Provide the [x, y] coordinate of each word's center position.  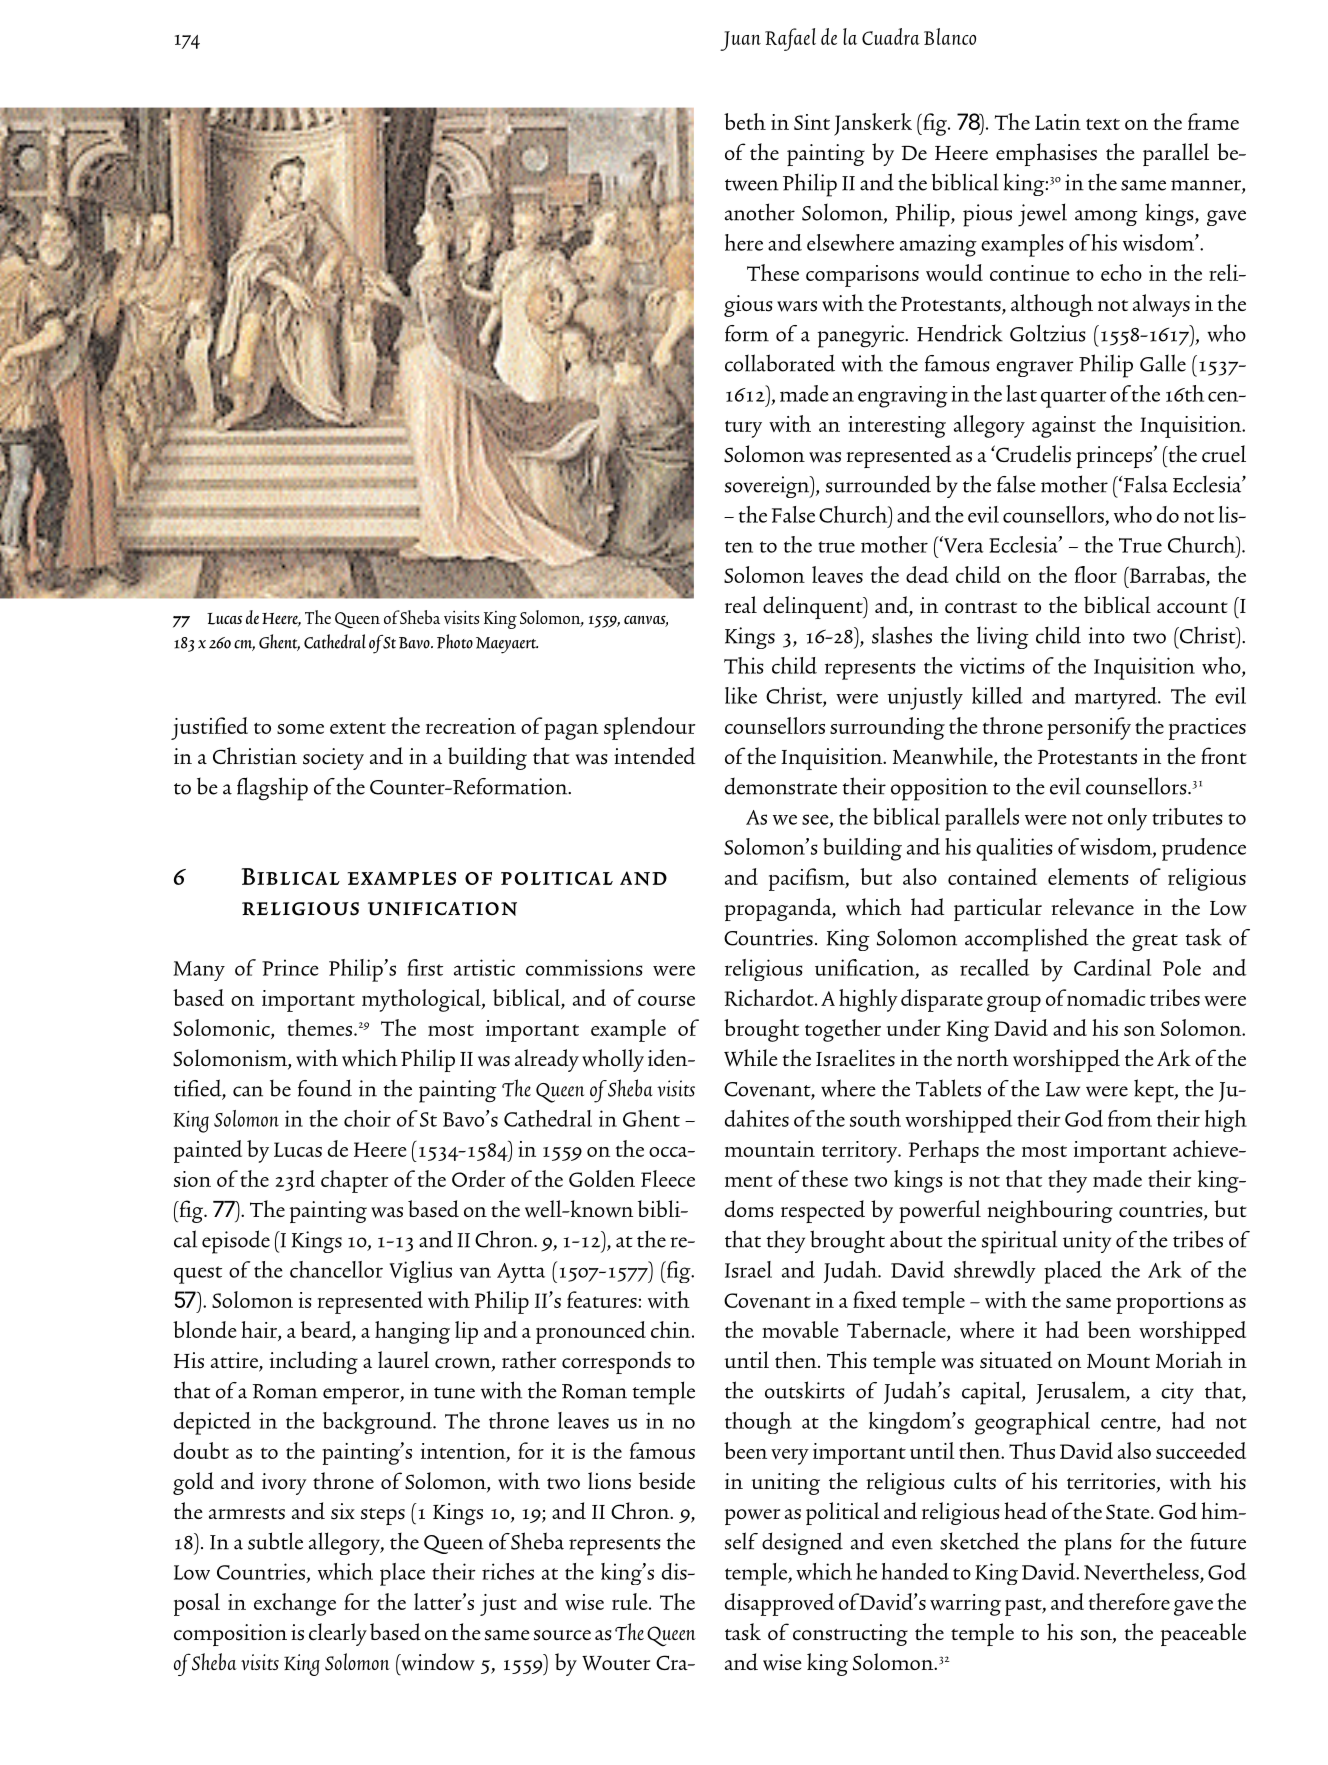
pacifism [808, 879]
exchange [295, 1604]
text [1103, 124]
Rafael [790, 39]
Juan [740, 41]
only [1127, 819]
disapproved [779, 1604]
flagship [272, 789]
